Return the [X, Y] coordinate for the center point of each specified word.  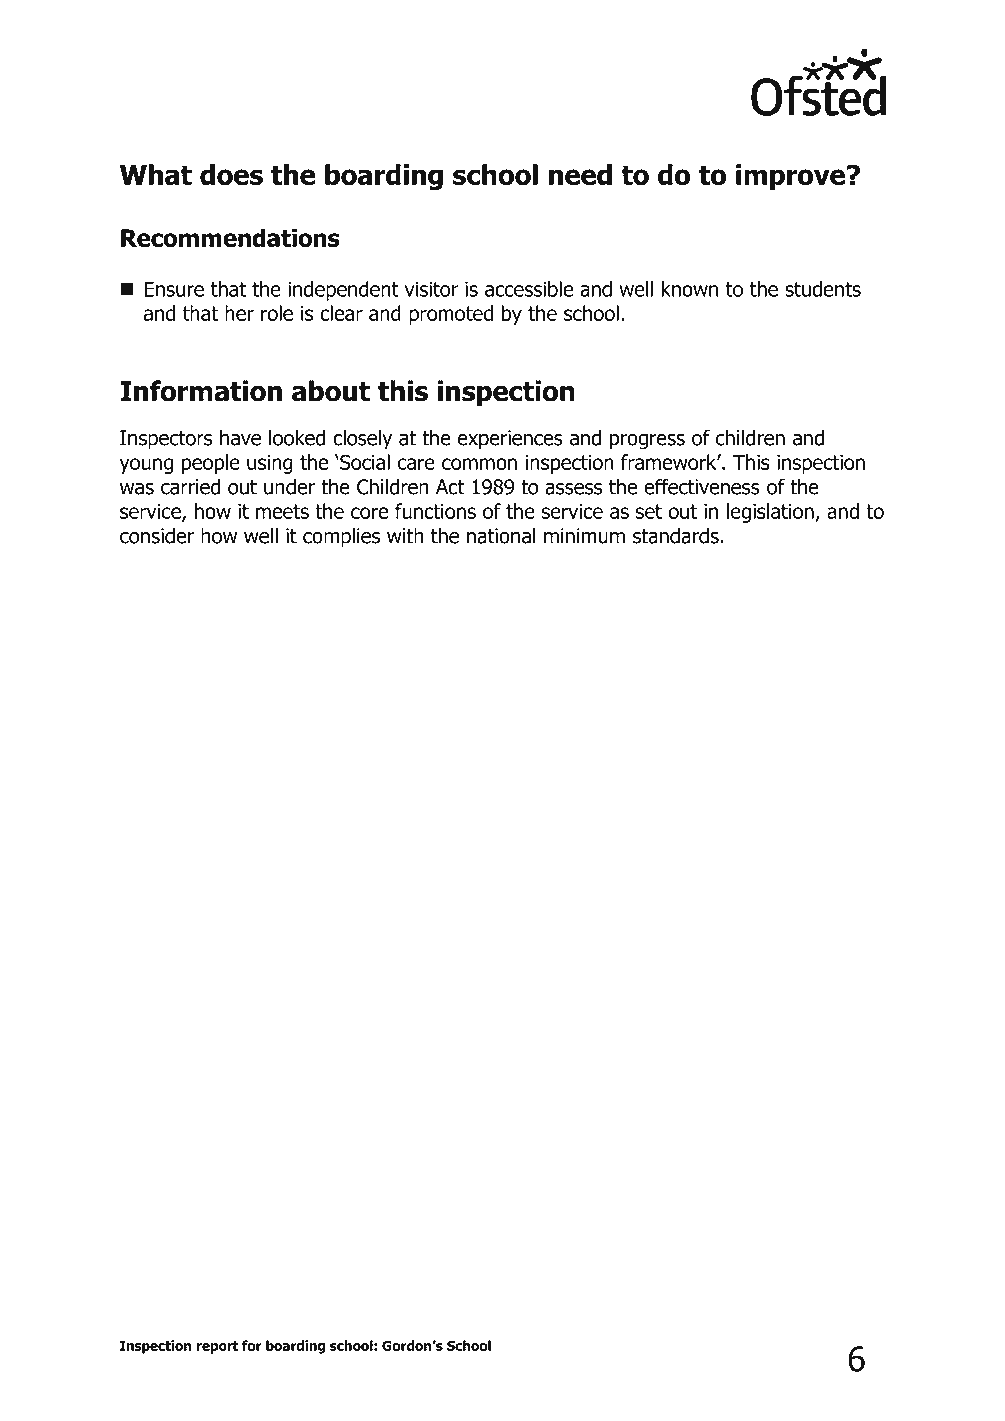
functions [435, 511]
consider [157, 536]
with [405, 536]
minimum [584, 536]
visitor [431, 289]
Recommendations [230, 237]
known [690, 289]
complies [341, 538]
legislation [771, 513]
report [217, 1347]
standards [676, 536]
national [501, 536]
